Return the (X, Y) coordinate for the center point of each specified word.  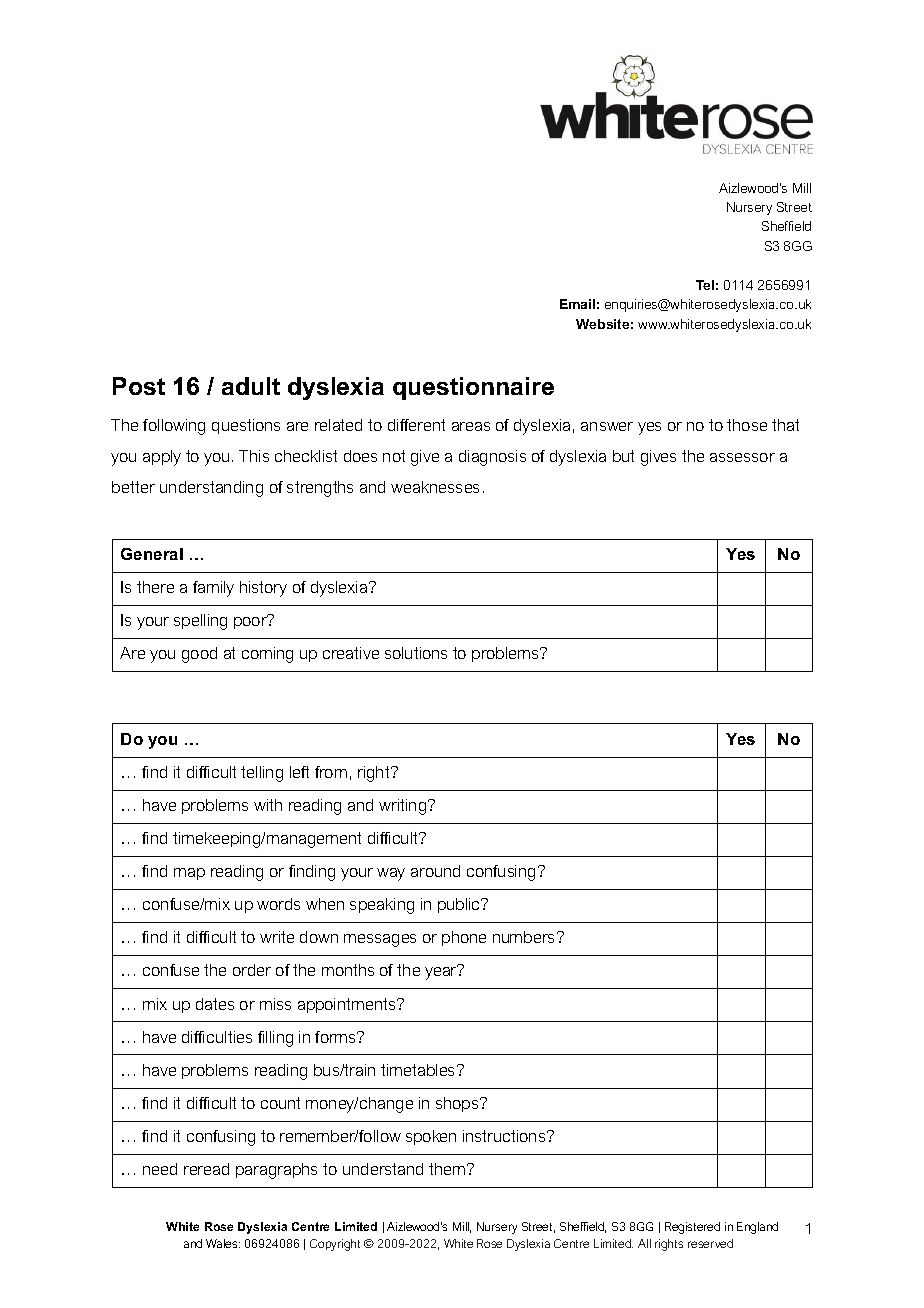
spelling (200, 622)
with (268, 805)
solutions (416, 653)
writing (404, 807)
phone (464, 938)
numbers (525, 937)
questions (246, 426)
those (747, 425)
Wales (223, 1243)
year (441, 972)
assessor (742, 457)
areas (471, 426)
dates (215, 1004)
